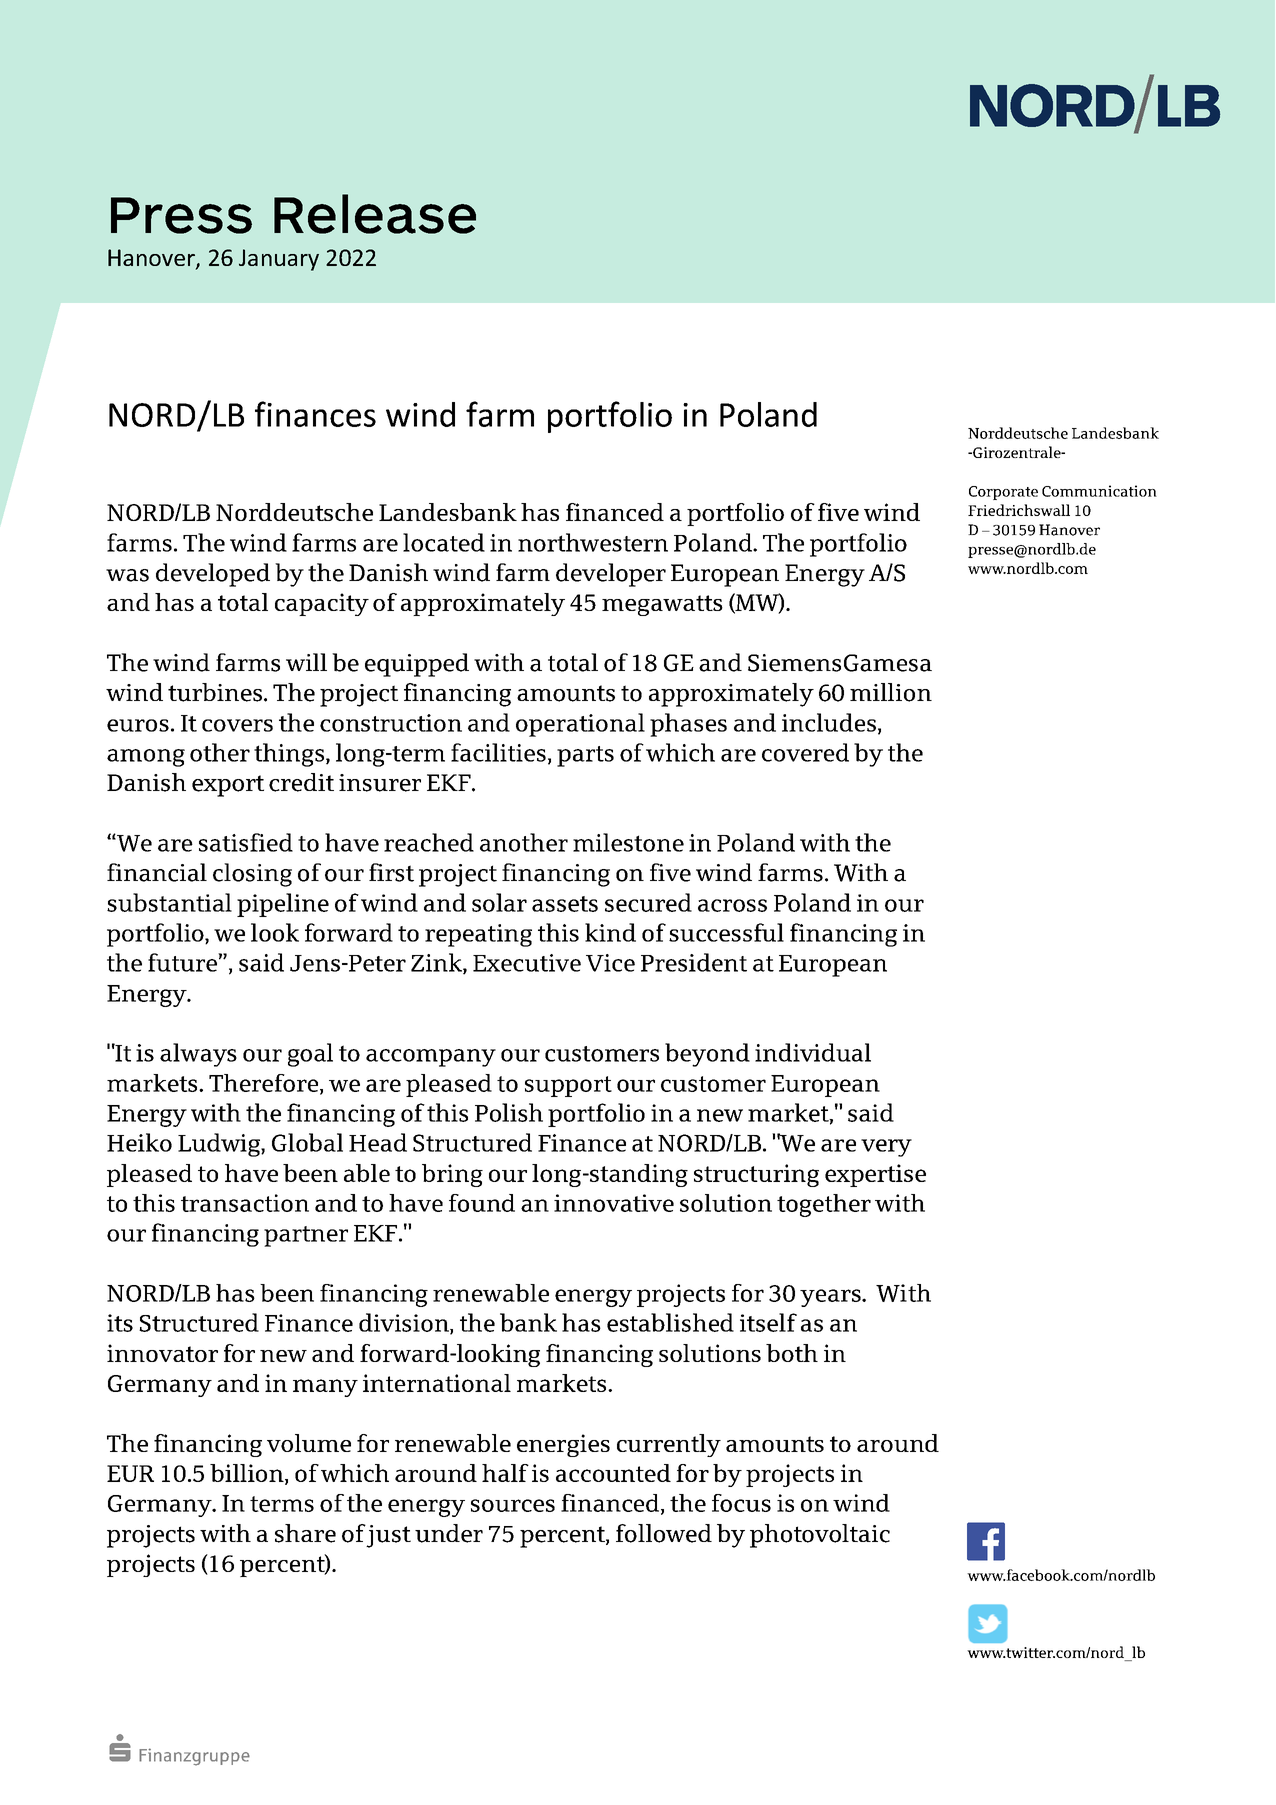 The width and height of the screenshot is (1276, 1805). Describe the element at coordinates (248, 1474) in the screenshot. I see `billion` at that location.
